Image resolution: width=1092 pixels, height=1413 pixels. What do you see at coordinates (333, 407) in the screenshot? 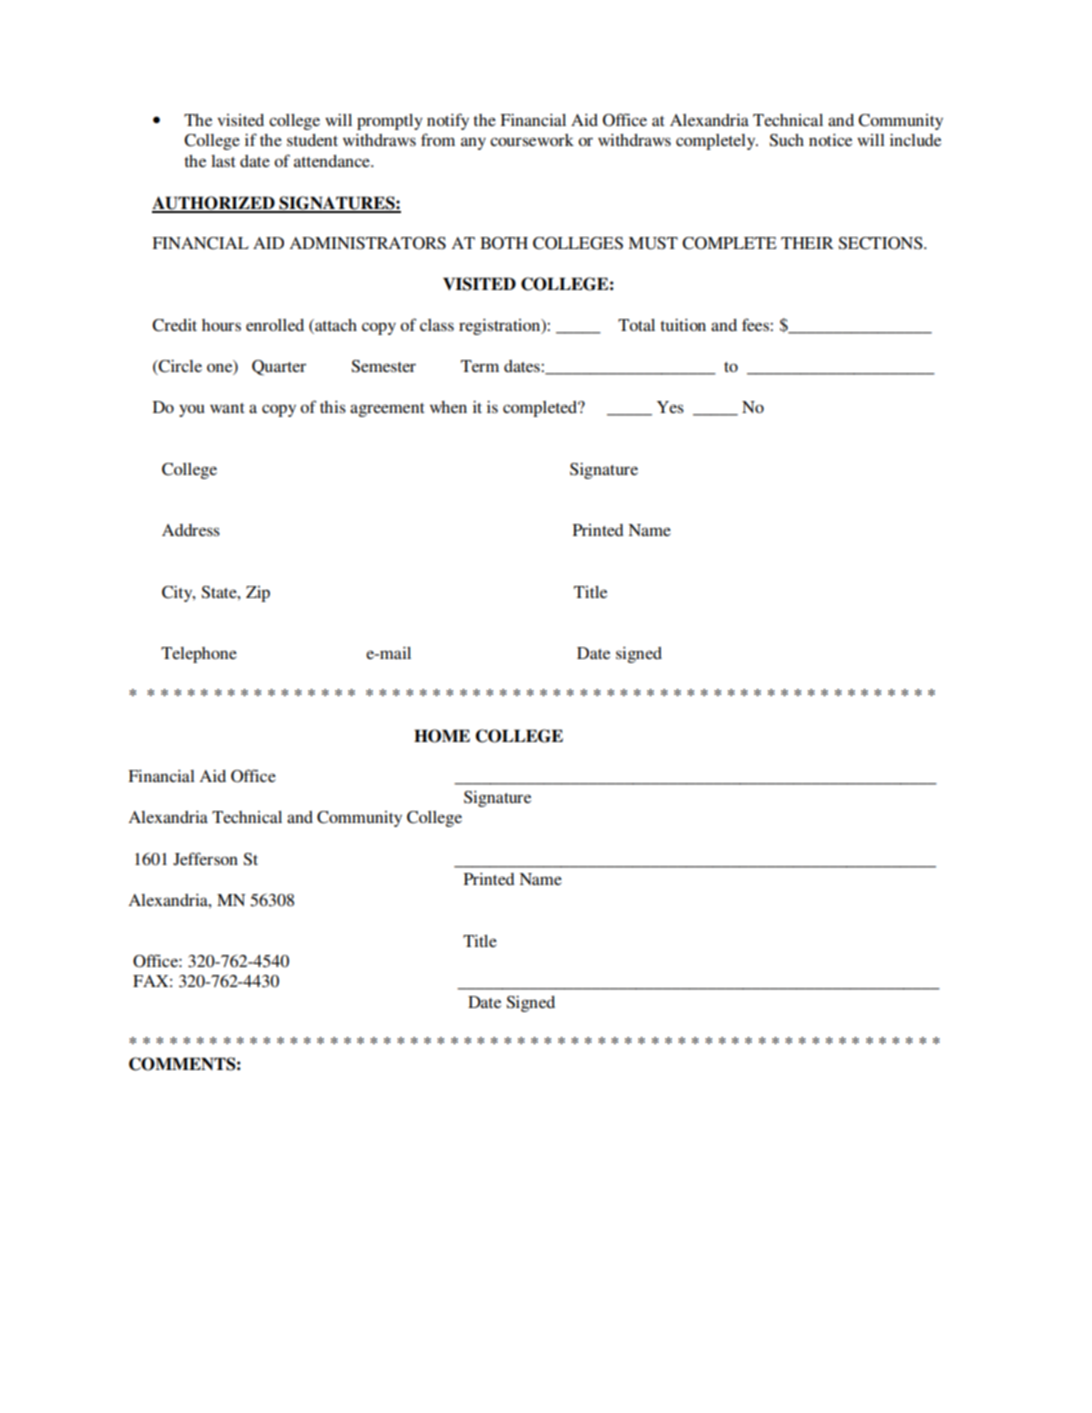
I see `this` at bounding box center [333, 407].
